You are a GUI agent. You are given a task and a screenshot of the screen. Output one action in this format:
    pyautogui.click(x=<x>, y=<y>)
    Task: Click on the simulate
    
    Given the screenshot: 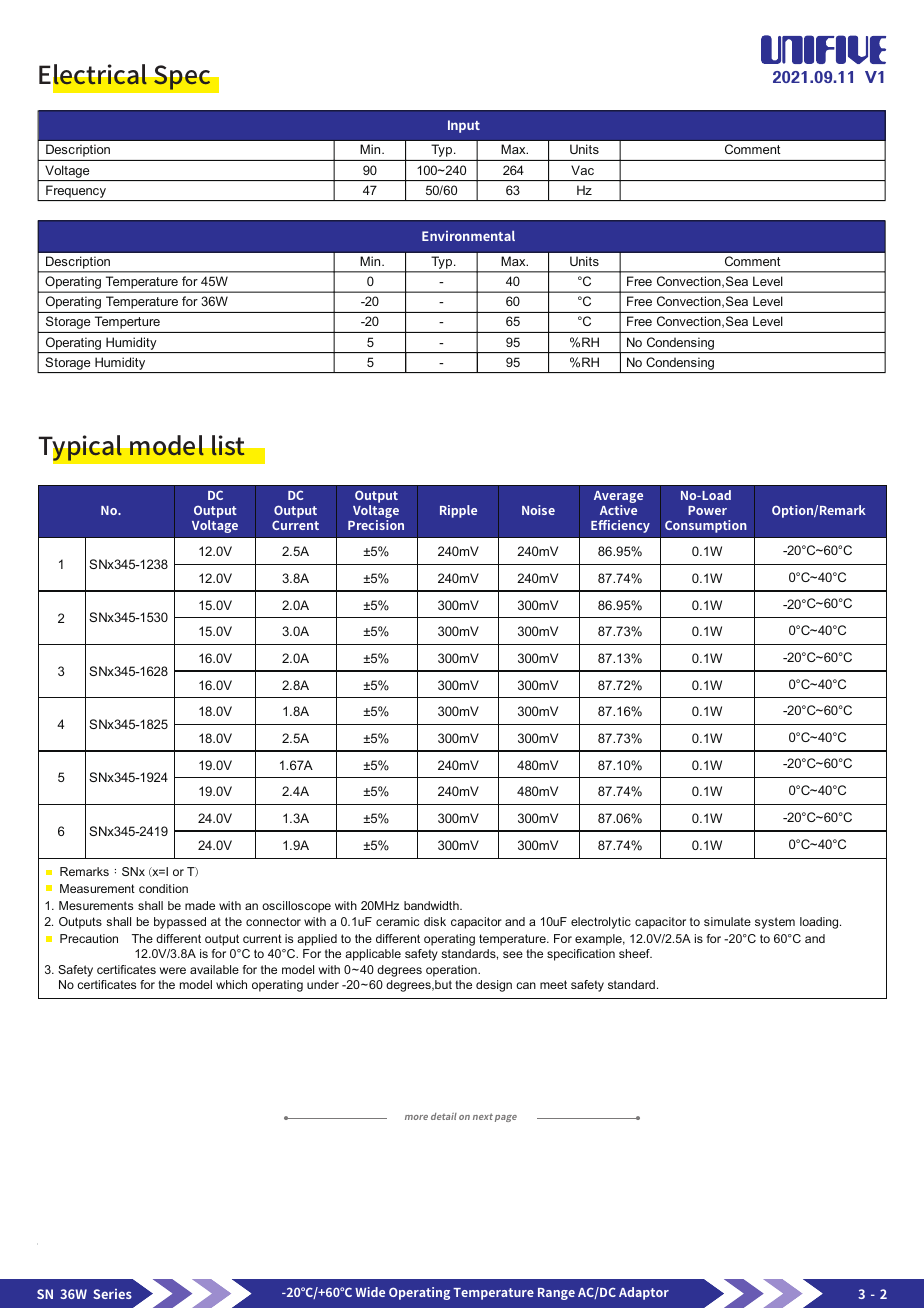 What is the action you would take?
    pyautogui.click(x=727, y=921)
